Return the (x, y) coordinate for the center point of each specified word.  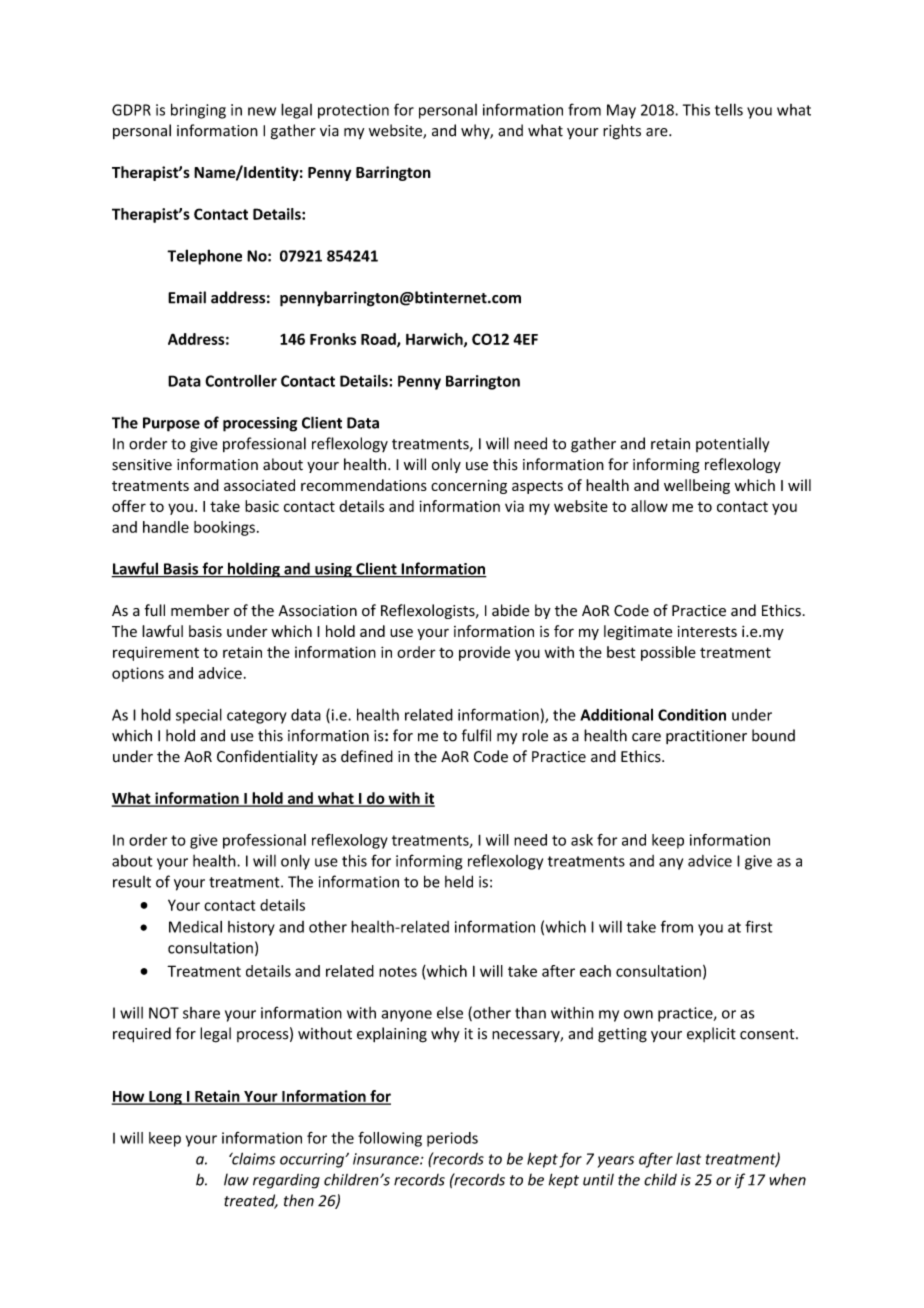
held (459, 881)
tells (729, 109)
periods (452, 1139)
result (132, 882)
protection (353, 111)
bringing (198, 111)
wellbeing (697, 486)
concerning (469, 487)
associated (259, 485)
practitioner (706, 737)
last (688, 1158)
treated (251, 1201)
